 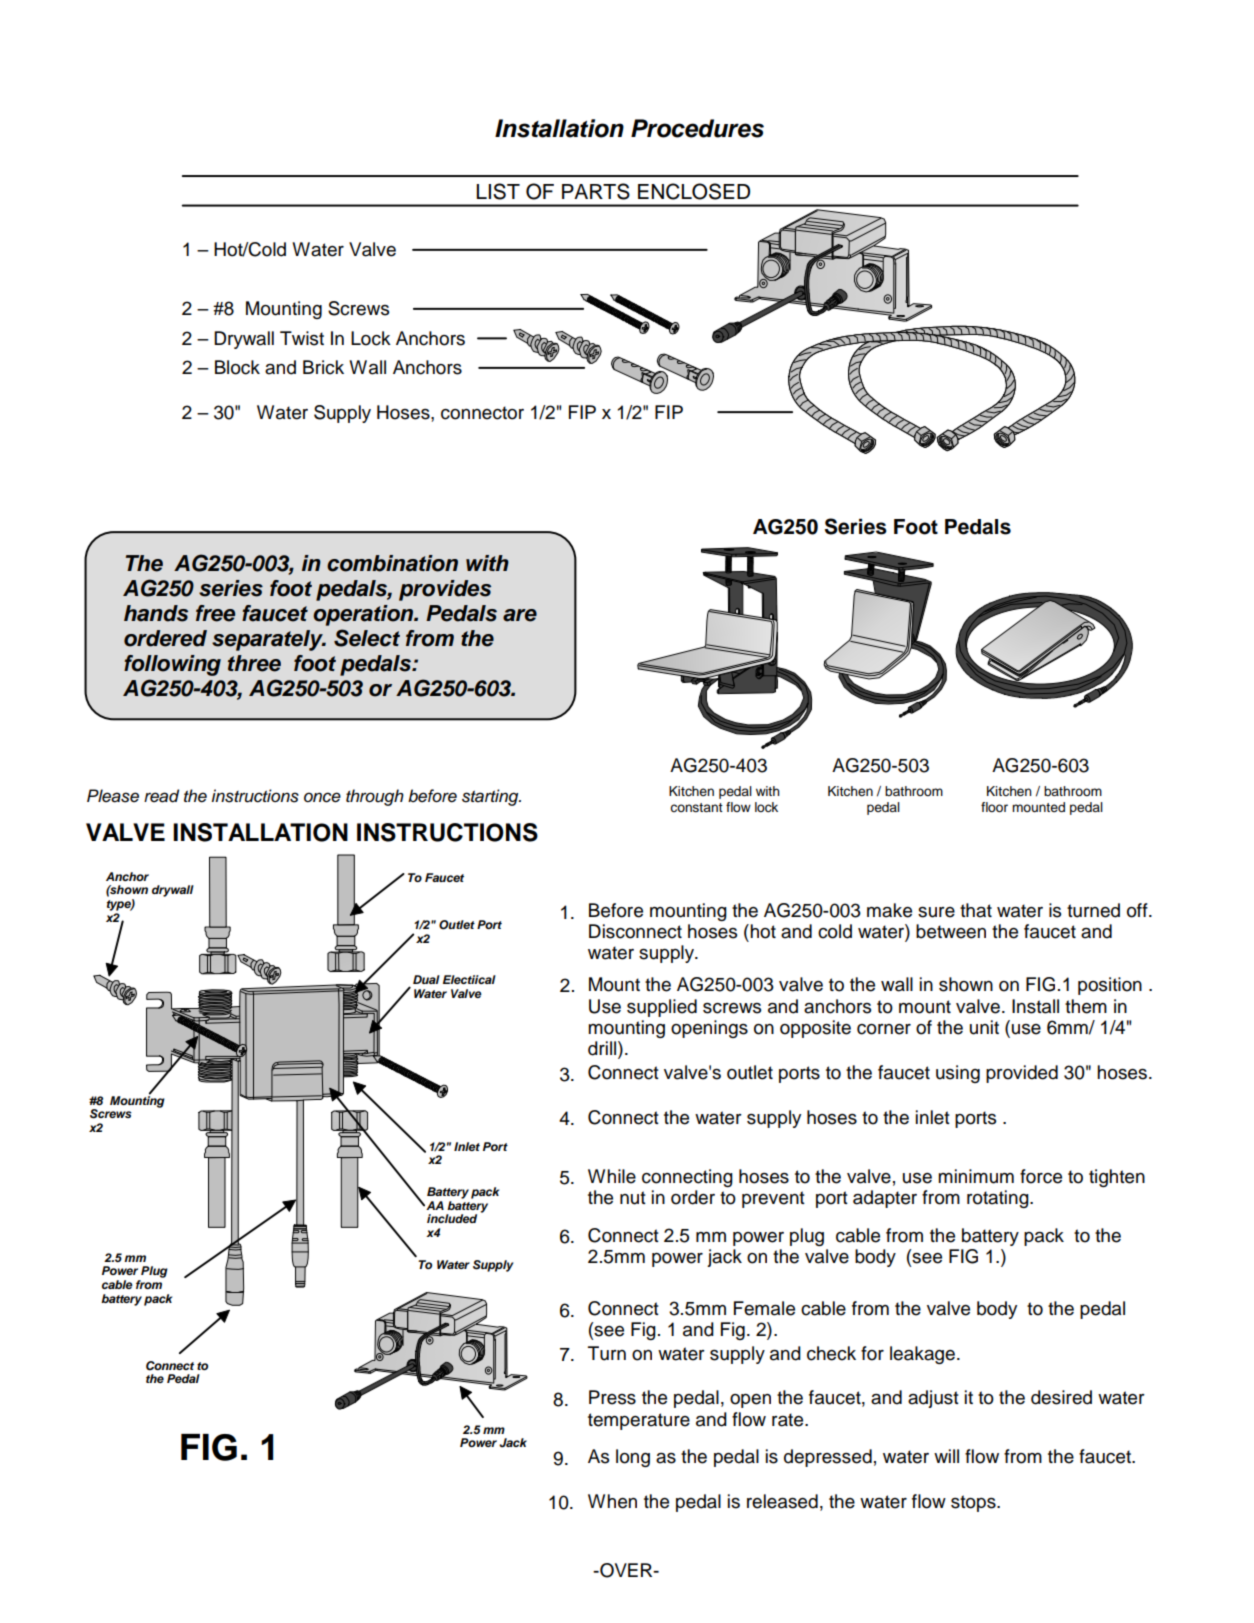 What do you see at coordinates (596, 191) in the screenshot?
I see `PARTS` at bounding box center [596, 191].
